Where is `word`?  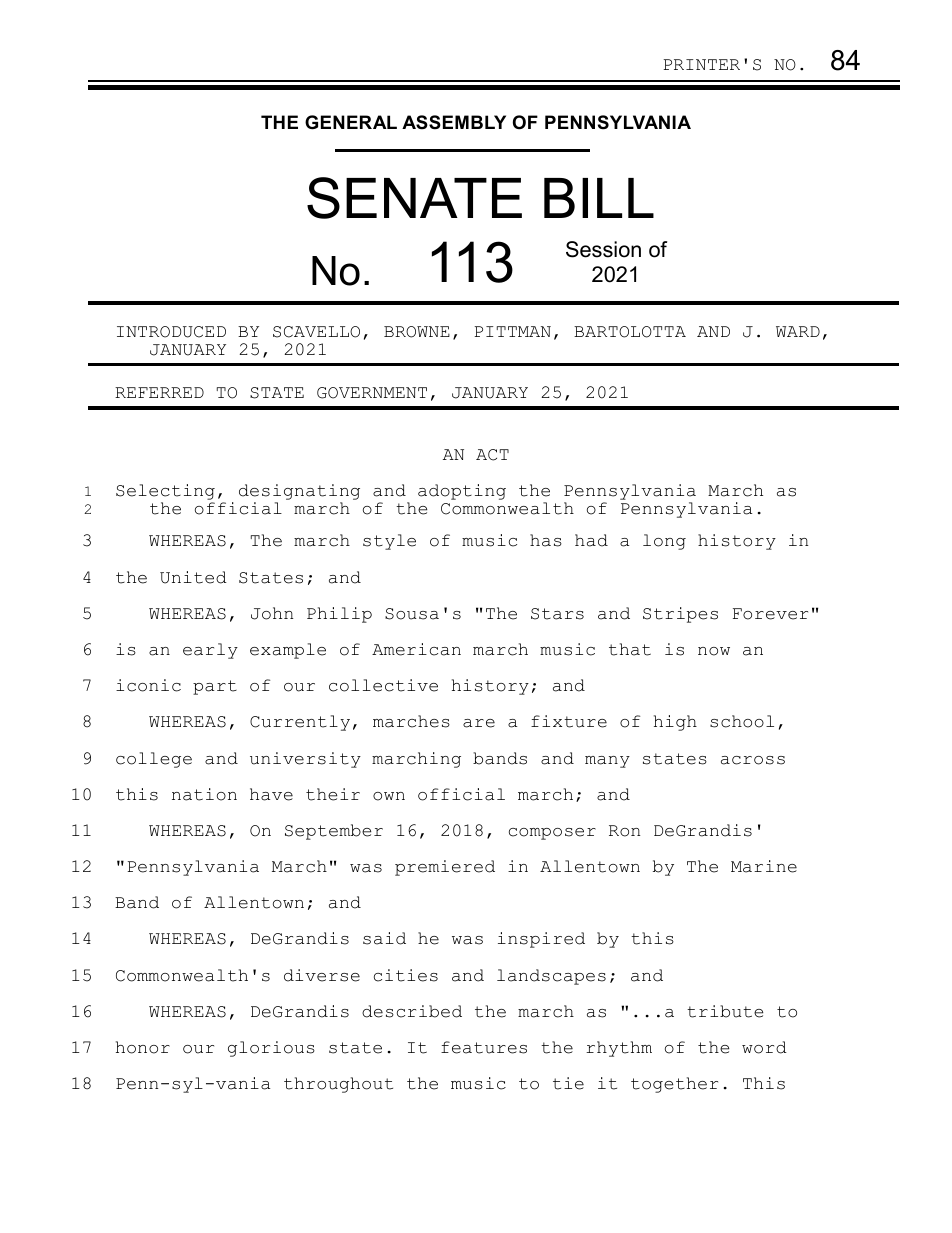 word is located at coordinates (764, 1047).
